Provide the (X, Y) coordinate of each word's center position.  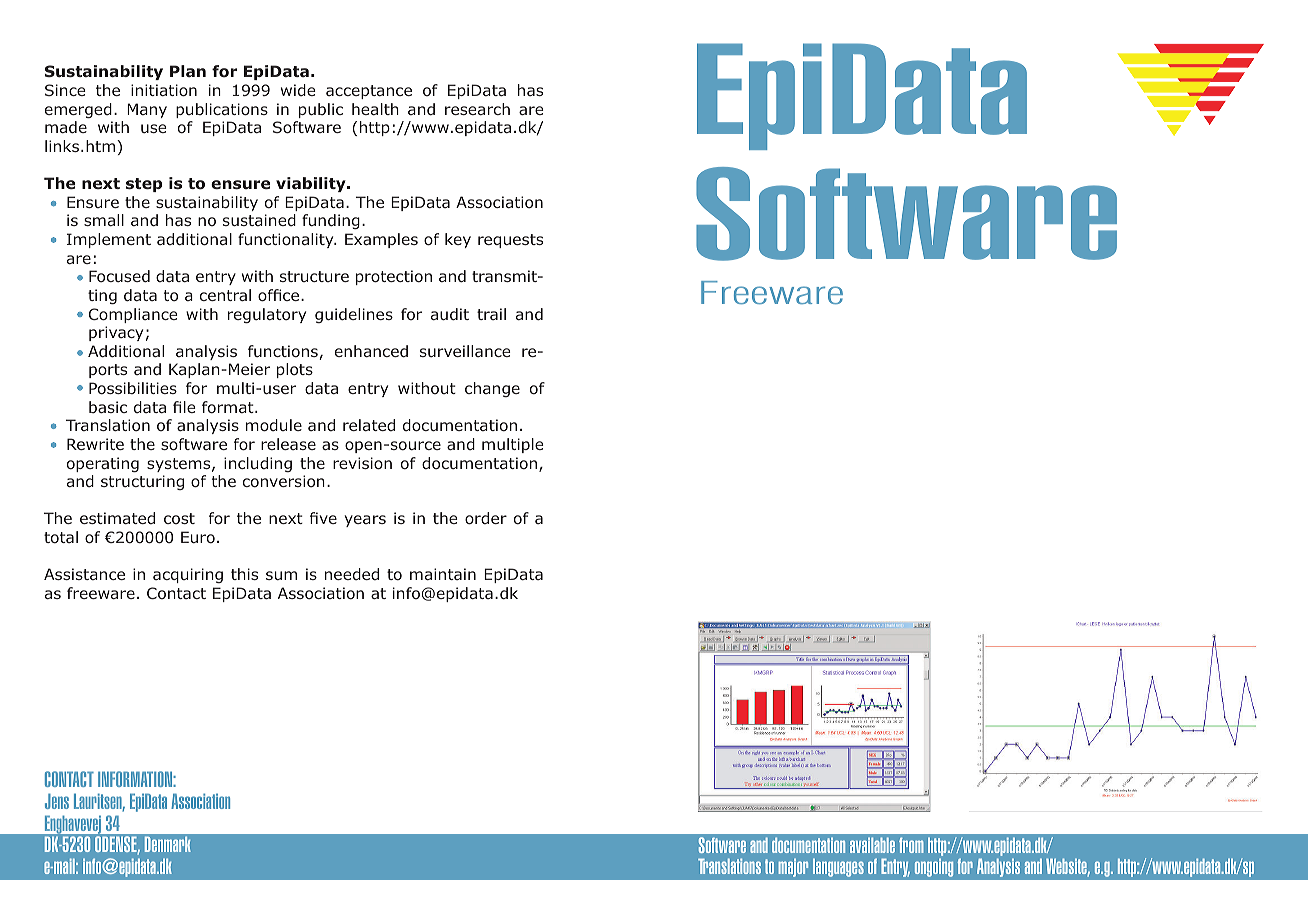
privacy (116, 333)
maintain (443, 574)
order (486, 518)
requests (510, 241)
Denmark (168, 844)
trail (491, 314)
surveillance (465, 351)
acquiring (188, 575)
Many (147, 110)
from (911, 845)
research (477, 109)
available (872, 845)
